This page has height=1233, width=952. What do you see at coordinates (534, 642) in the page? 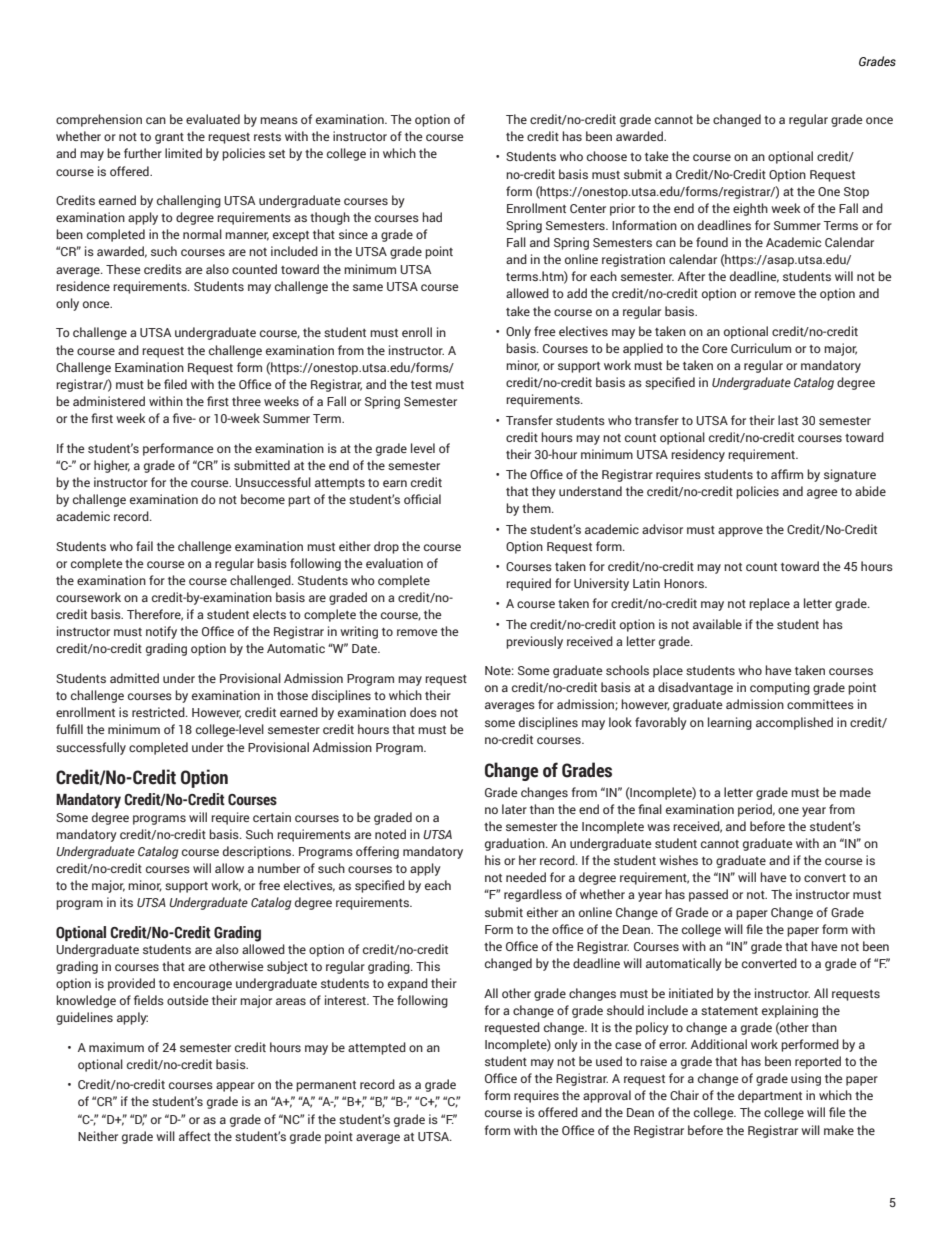
I see `previously` at bounding box center [534, 642].
